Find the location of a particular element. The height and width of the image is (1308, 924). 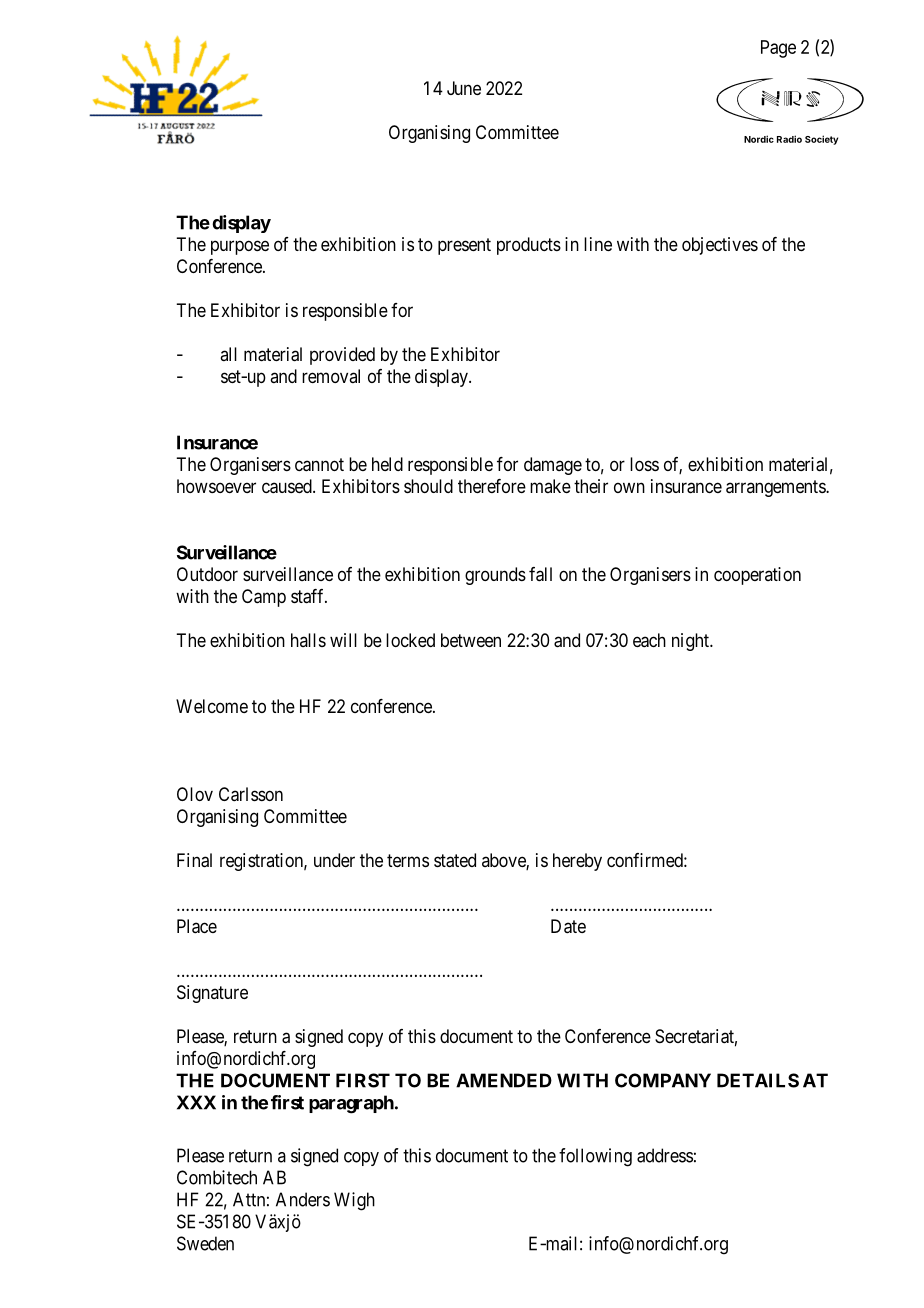

under is located at coordinates (334, 860).
